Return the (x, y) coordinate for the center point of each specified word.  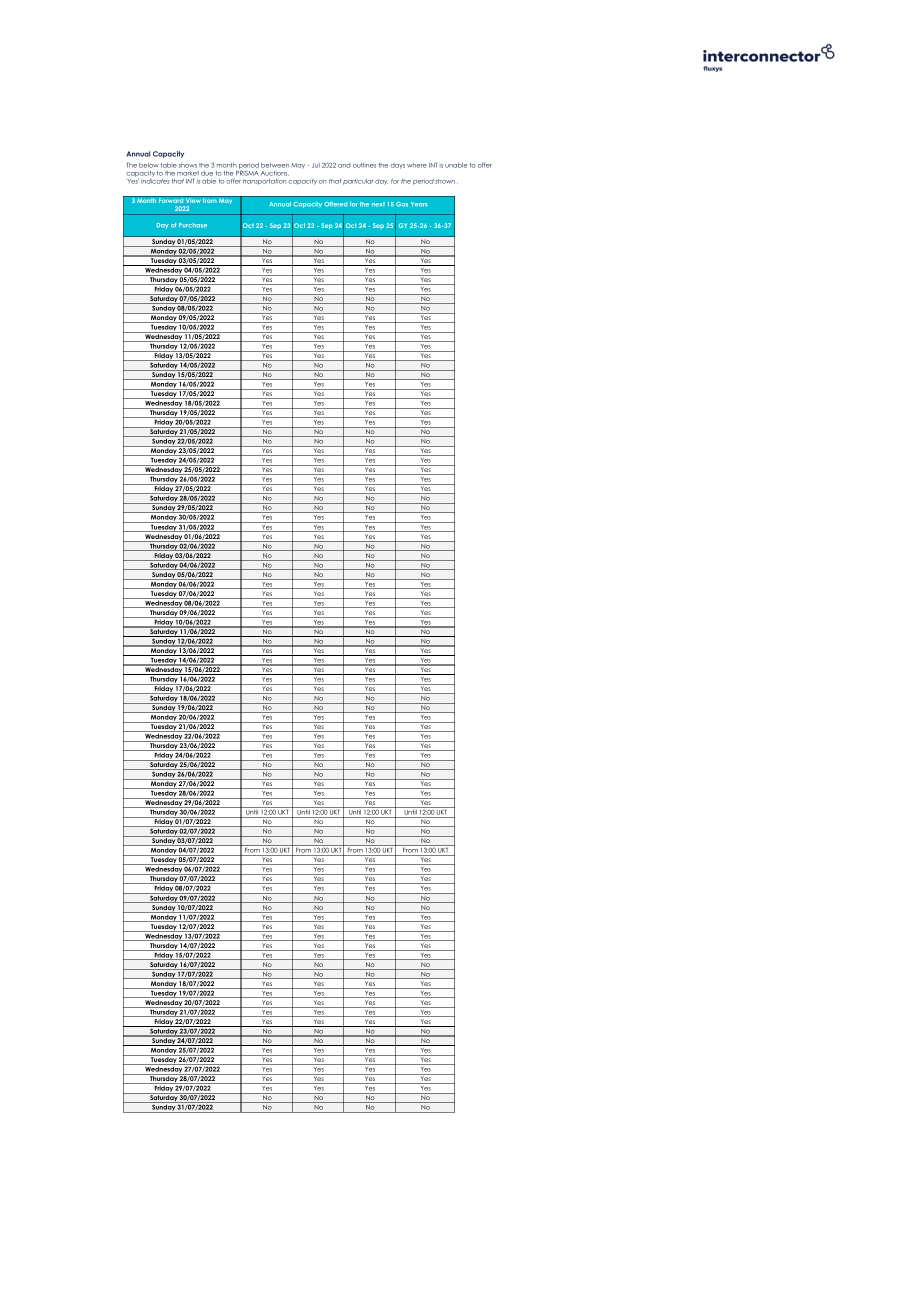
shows (188, 165)
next (378, 204)
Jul (316, 165)
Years (419, 204)
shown (445, 181)
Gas (402, 204)
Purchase (193, 225)
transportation (264, 182)
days (397, 166)
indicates (155, 180)
